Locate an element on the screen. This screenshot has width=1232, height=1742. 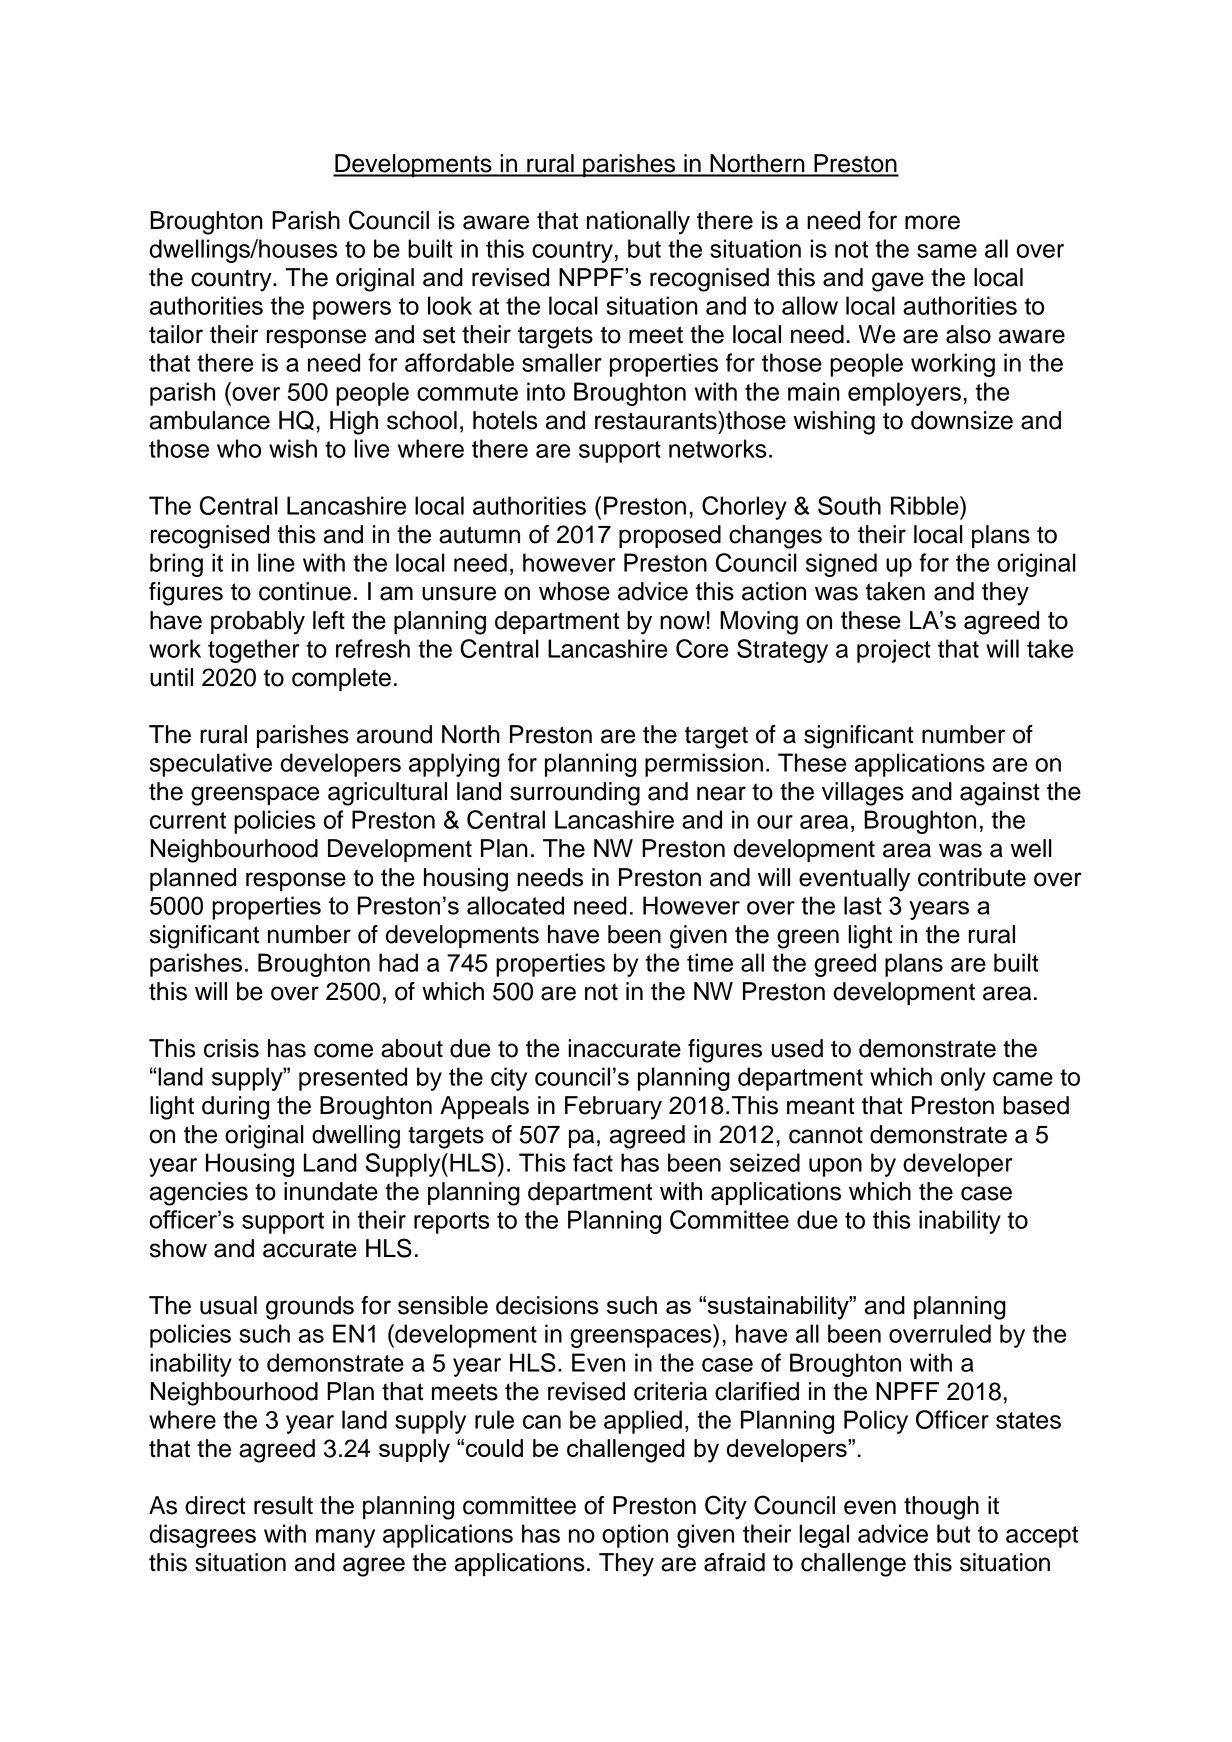
result is located at coordinates (283, 1505).
